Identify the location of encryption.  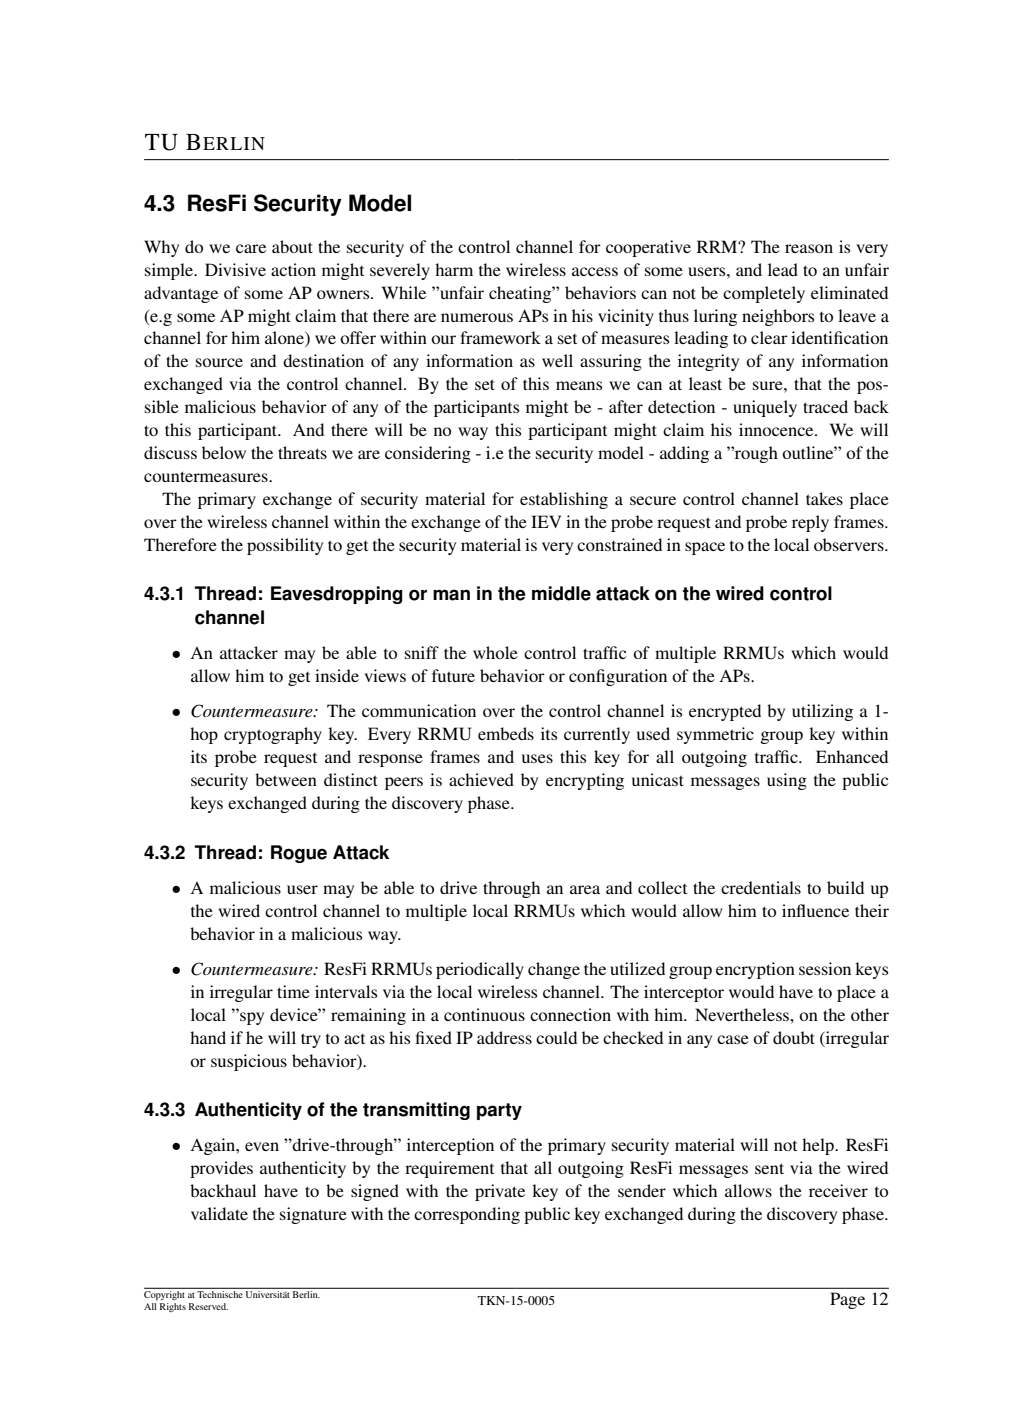
(755, 970).
